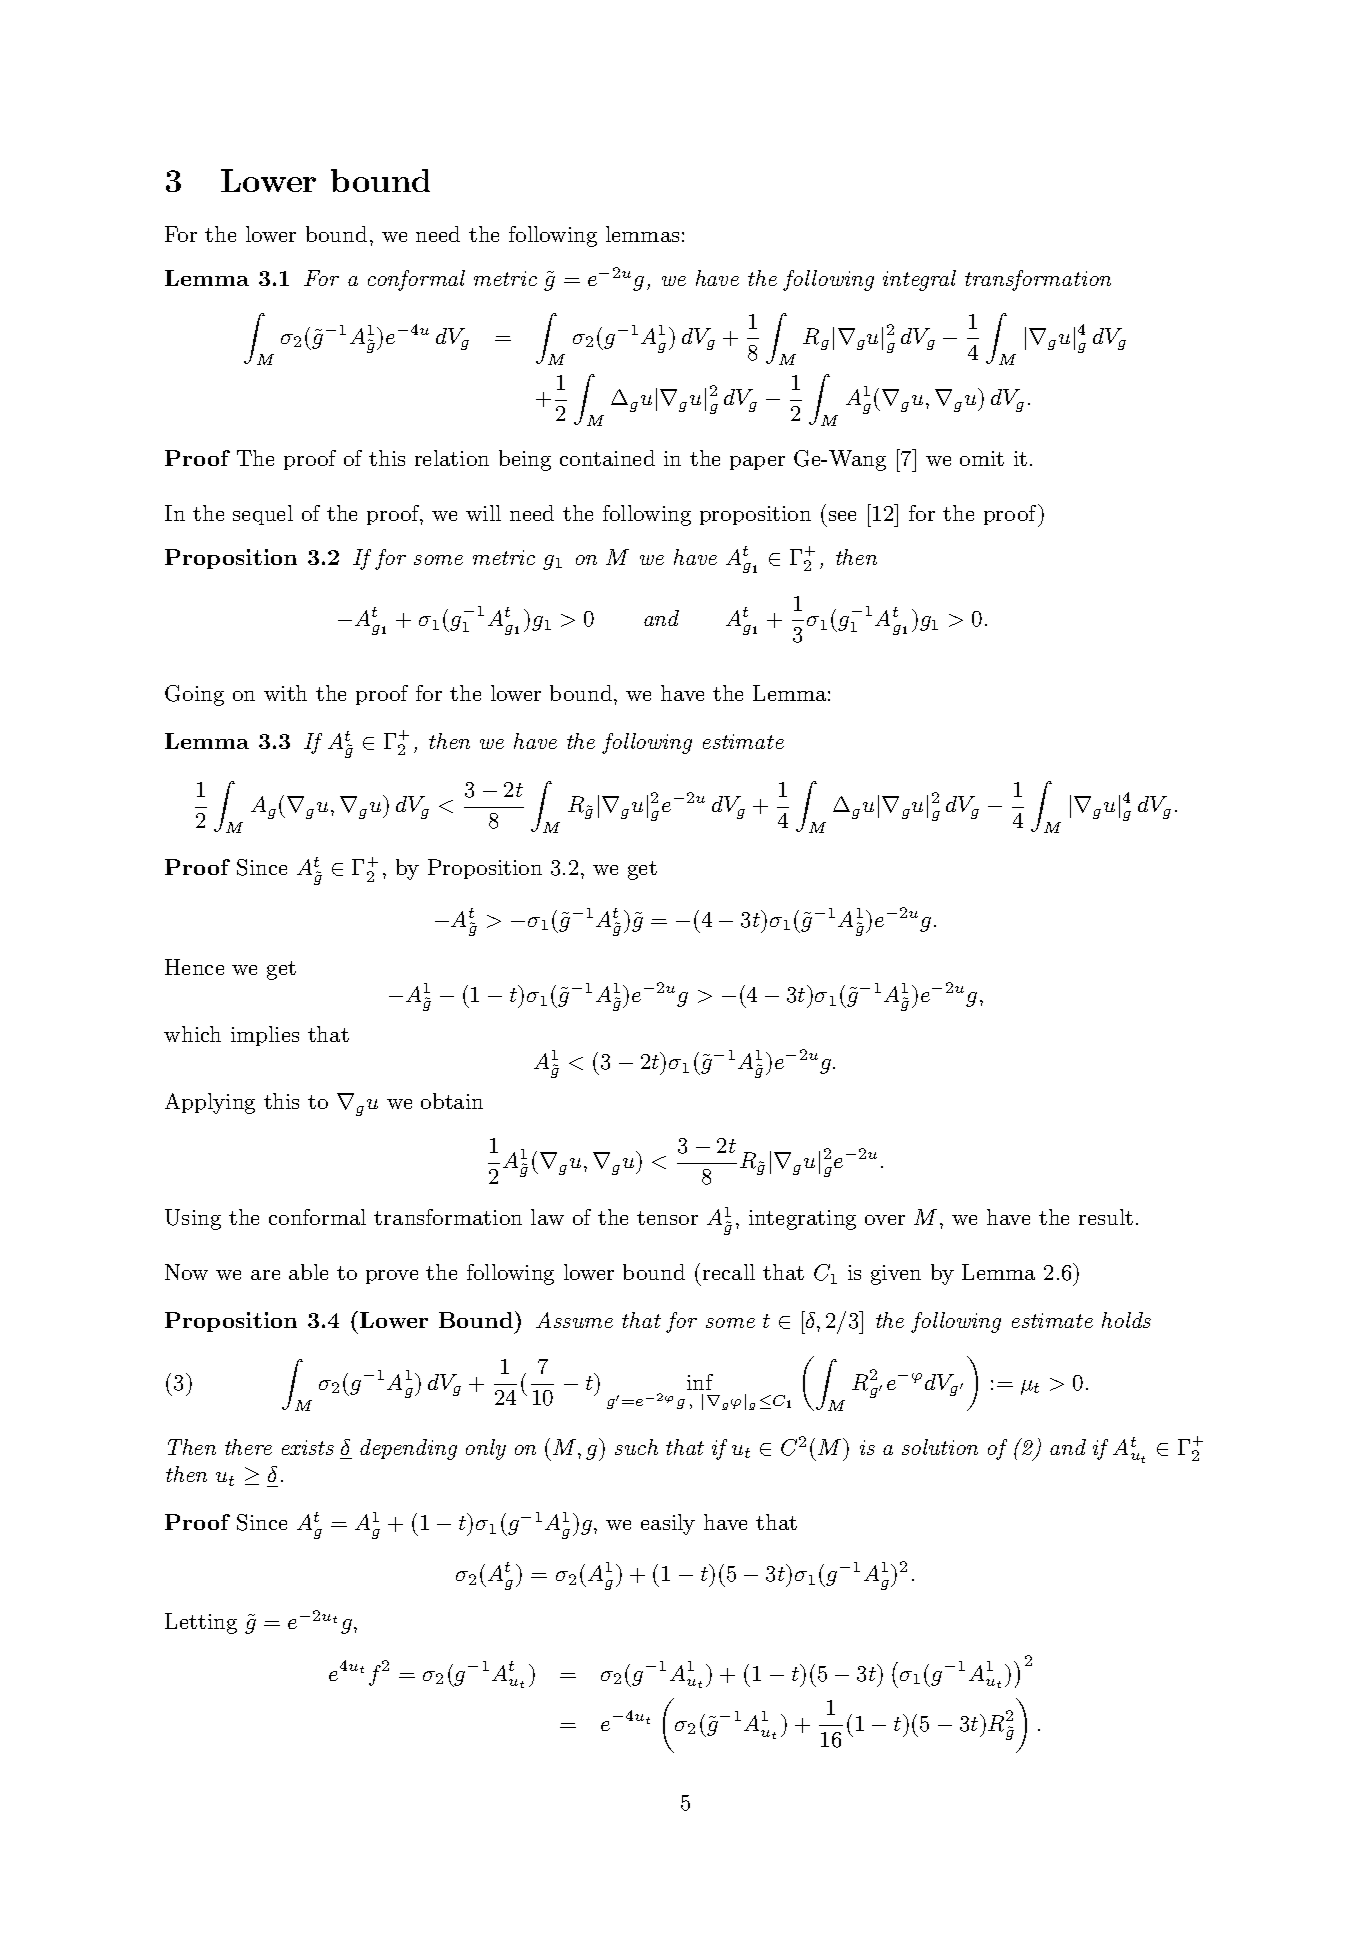  Describe the element at coordinates (483, 513) in the screenshot. I see `will` at that location.
